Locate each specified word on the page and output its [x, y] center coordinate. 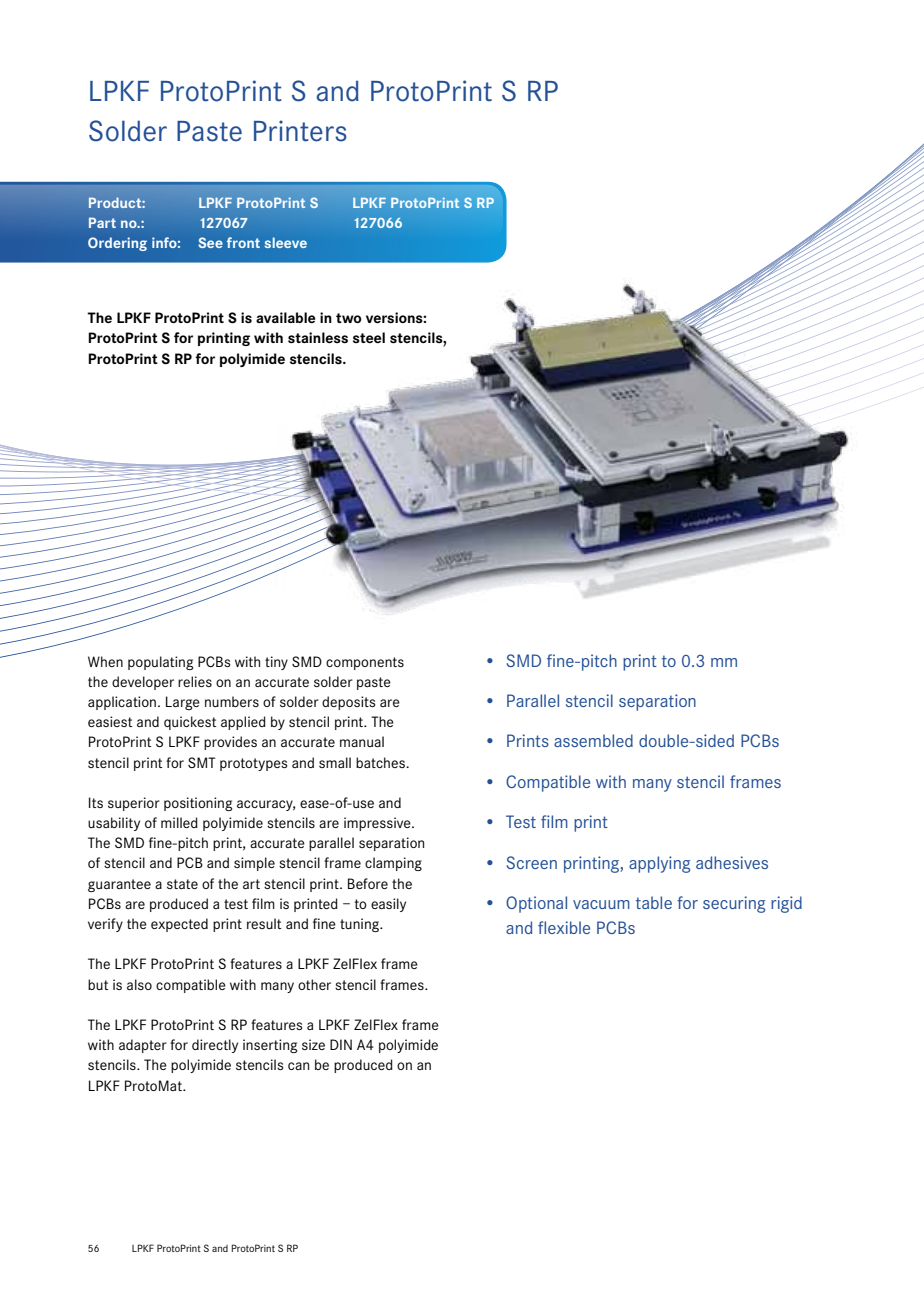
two [349, 318]
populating [160, 663]
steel [369, 337]
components [365, 663]
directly [215, 1046]
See [210, 242]
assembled [593, 740]
